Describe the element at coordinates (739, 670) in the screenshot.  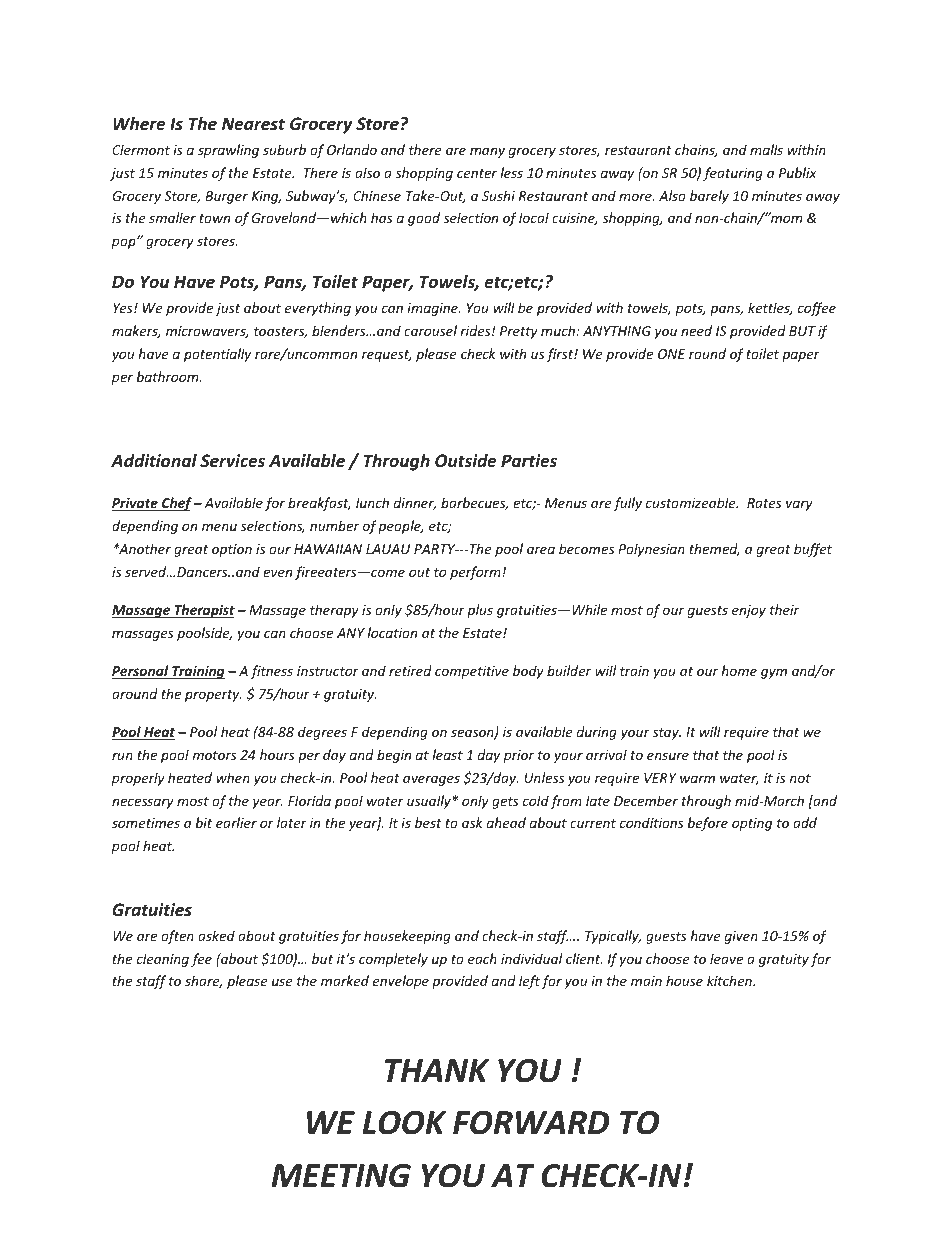
I see `home` at that location.
